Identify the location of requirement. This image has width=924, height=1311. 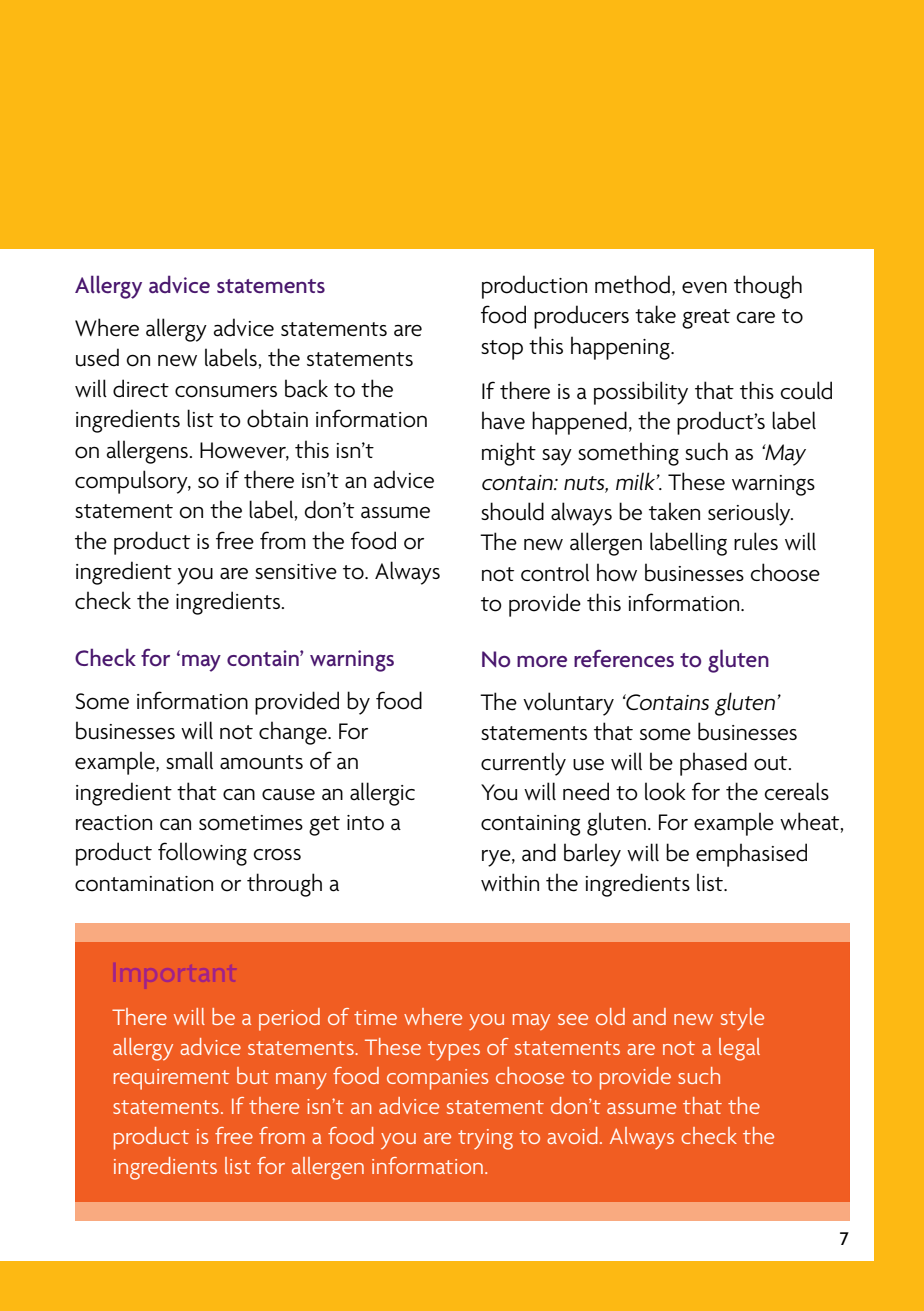
(172, 1079).
